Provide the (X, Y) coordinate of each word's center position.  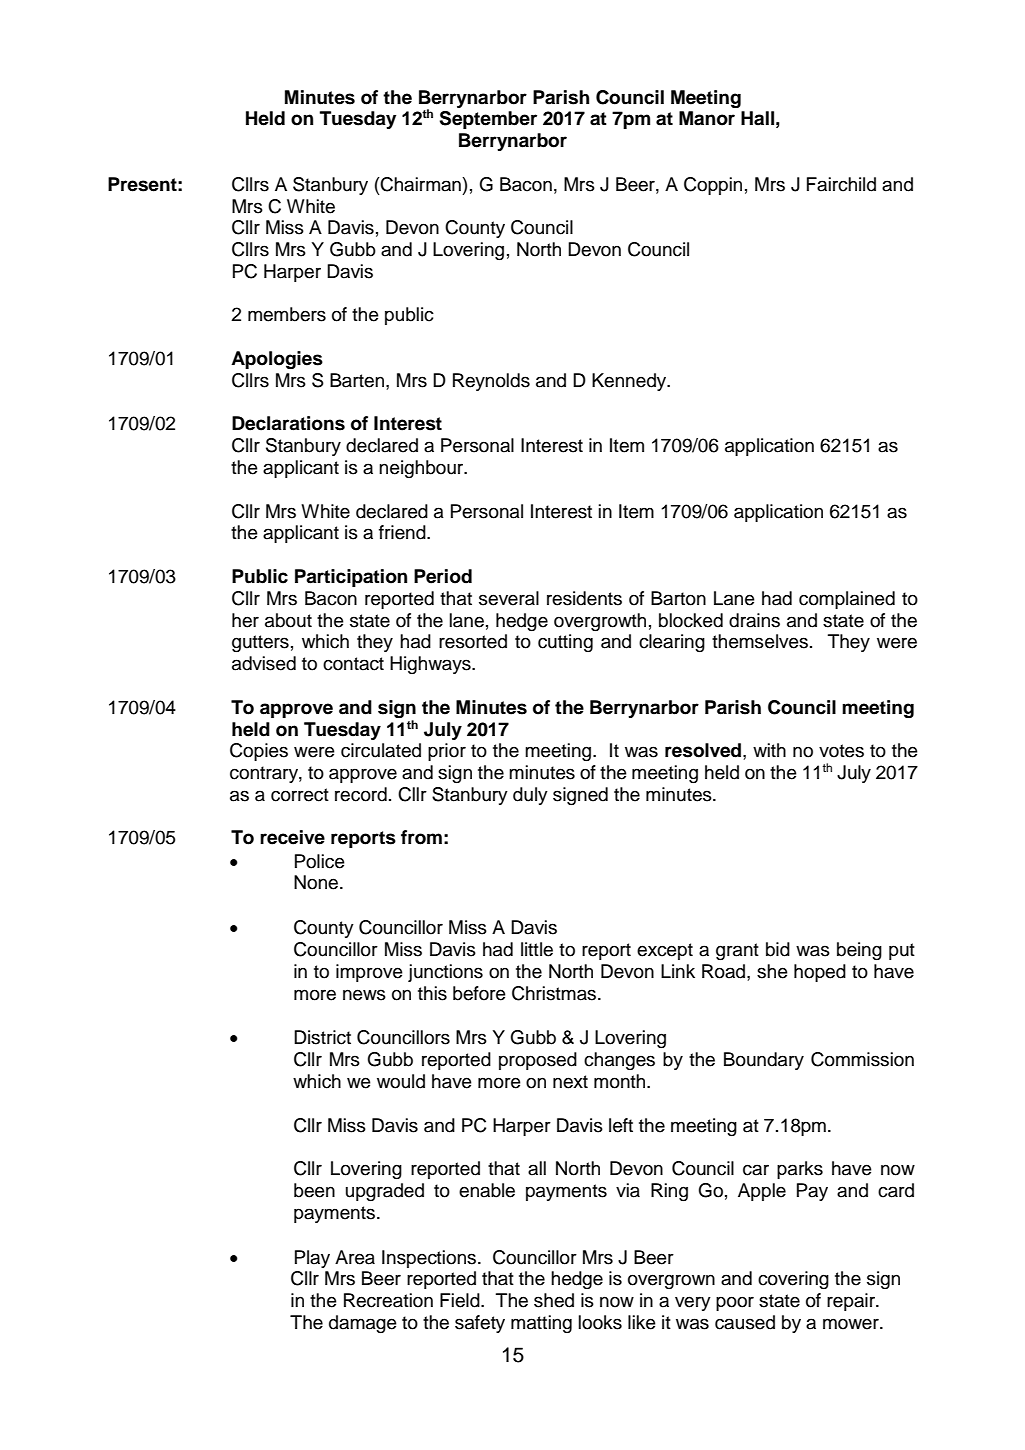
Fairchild (841, 184)
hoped (820, 973)
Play (312, 1259)
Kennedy (630, 382)
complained (847, 600)
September (488, 120)
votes (841, 751)
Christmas (555, 993)
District (322, 1037)
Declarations (288, 423)
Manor (707, 118)
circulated (381, 750)
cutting (565, 643)
